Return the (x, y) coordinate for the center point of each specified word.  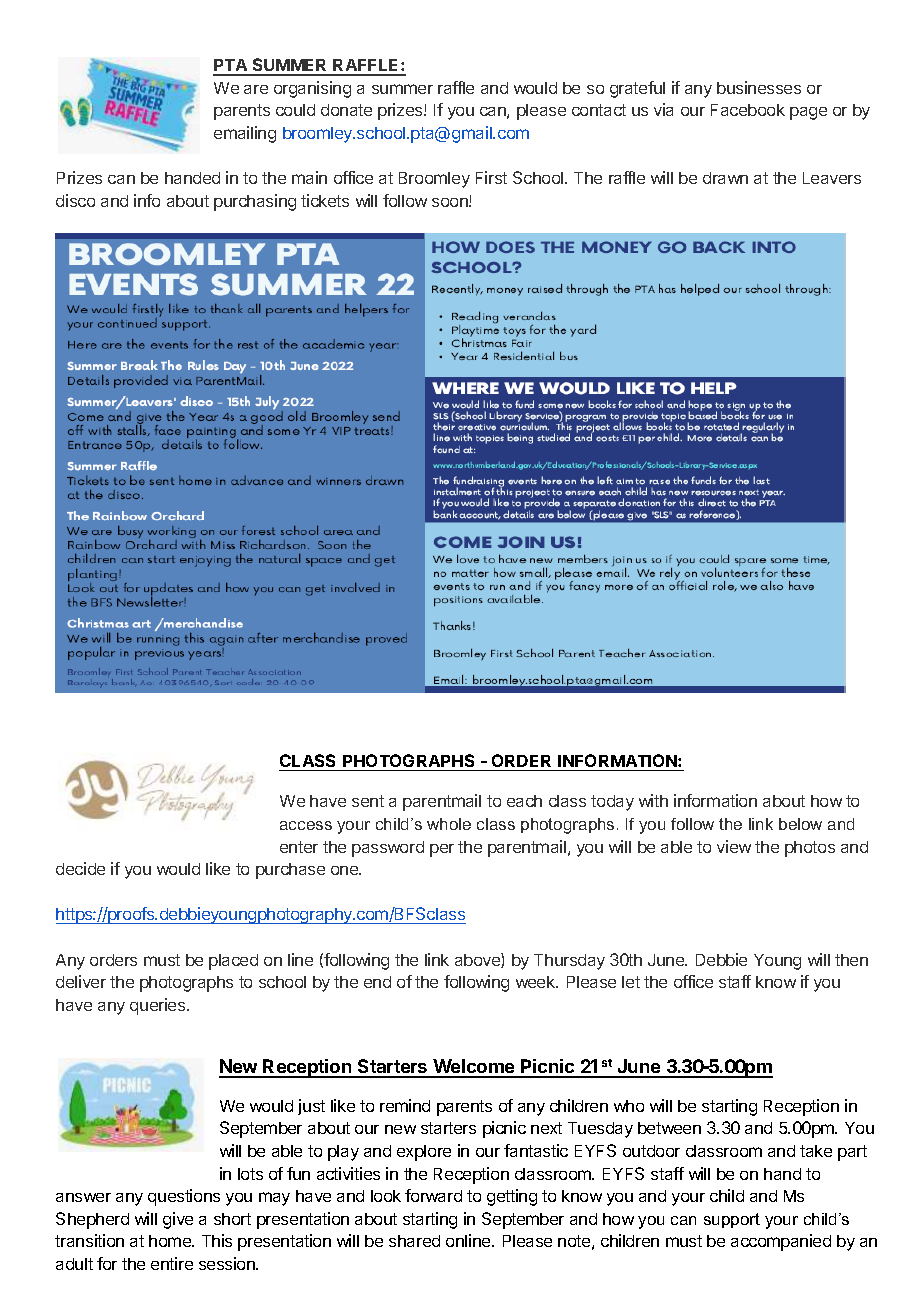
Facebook (748, 110)
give (178, 1220)
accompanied (781, 1242)
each (524, 801)
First (491, 177)
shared (414, 1241)
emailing (245, 134)
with (653, 800)
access (306, 825)
